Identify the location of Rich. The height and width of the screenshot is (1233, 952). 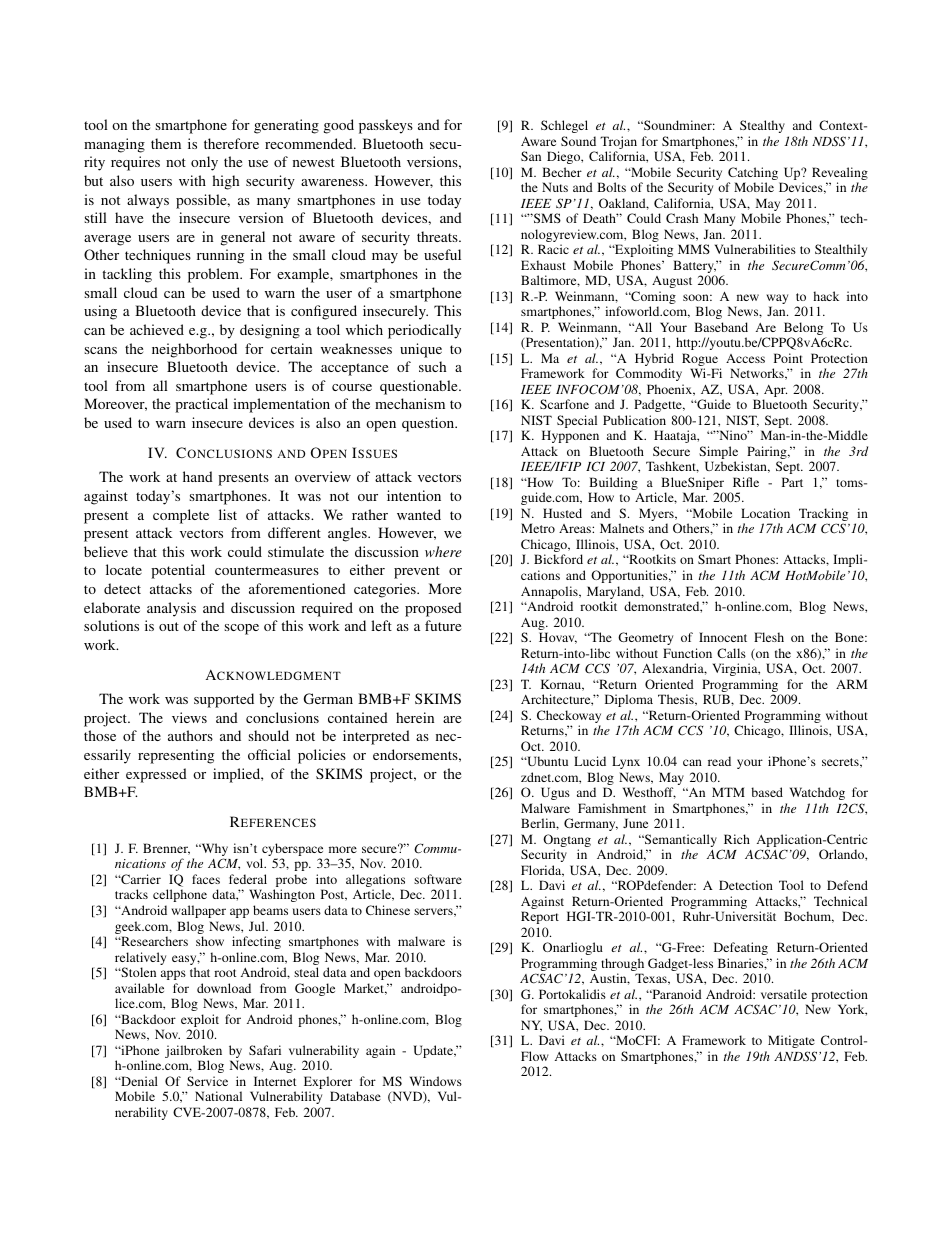
(737, 839).
